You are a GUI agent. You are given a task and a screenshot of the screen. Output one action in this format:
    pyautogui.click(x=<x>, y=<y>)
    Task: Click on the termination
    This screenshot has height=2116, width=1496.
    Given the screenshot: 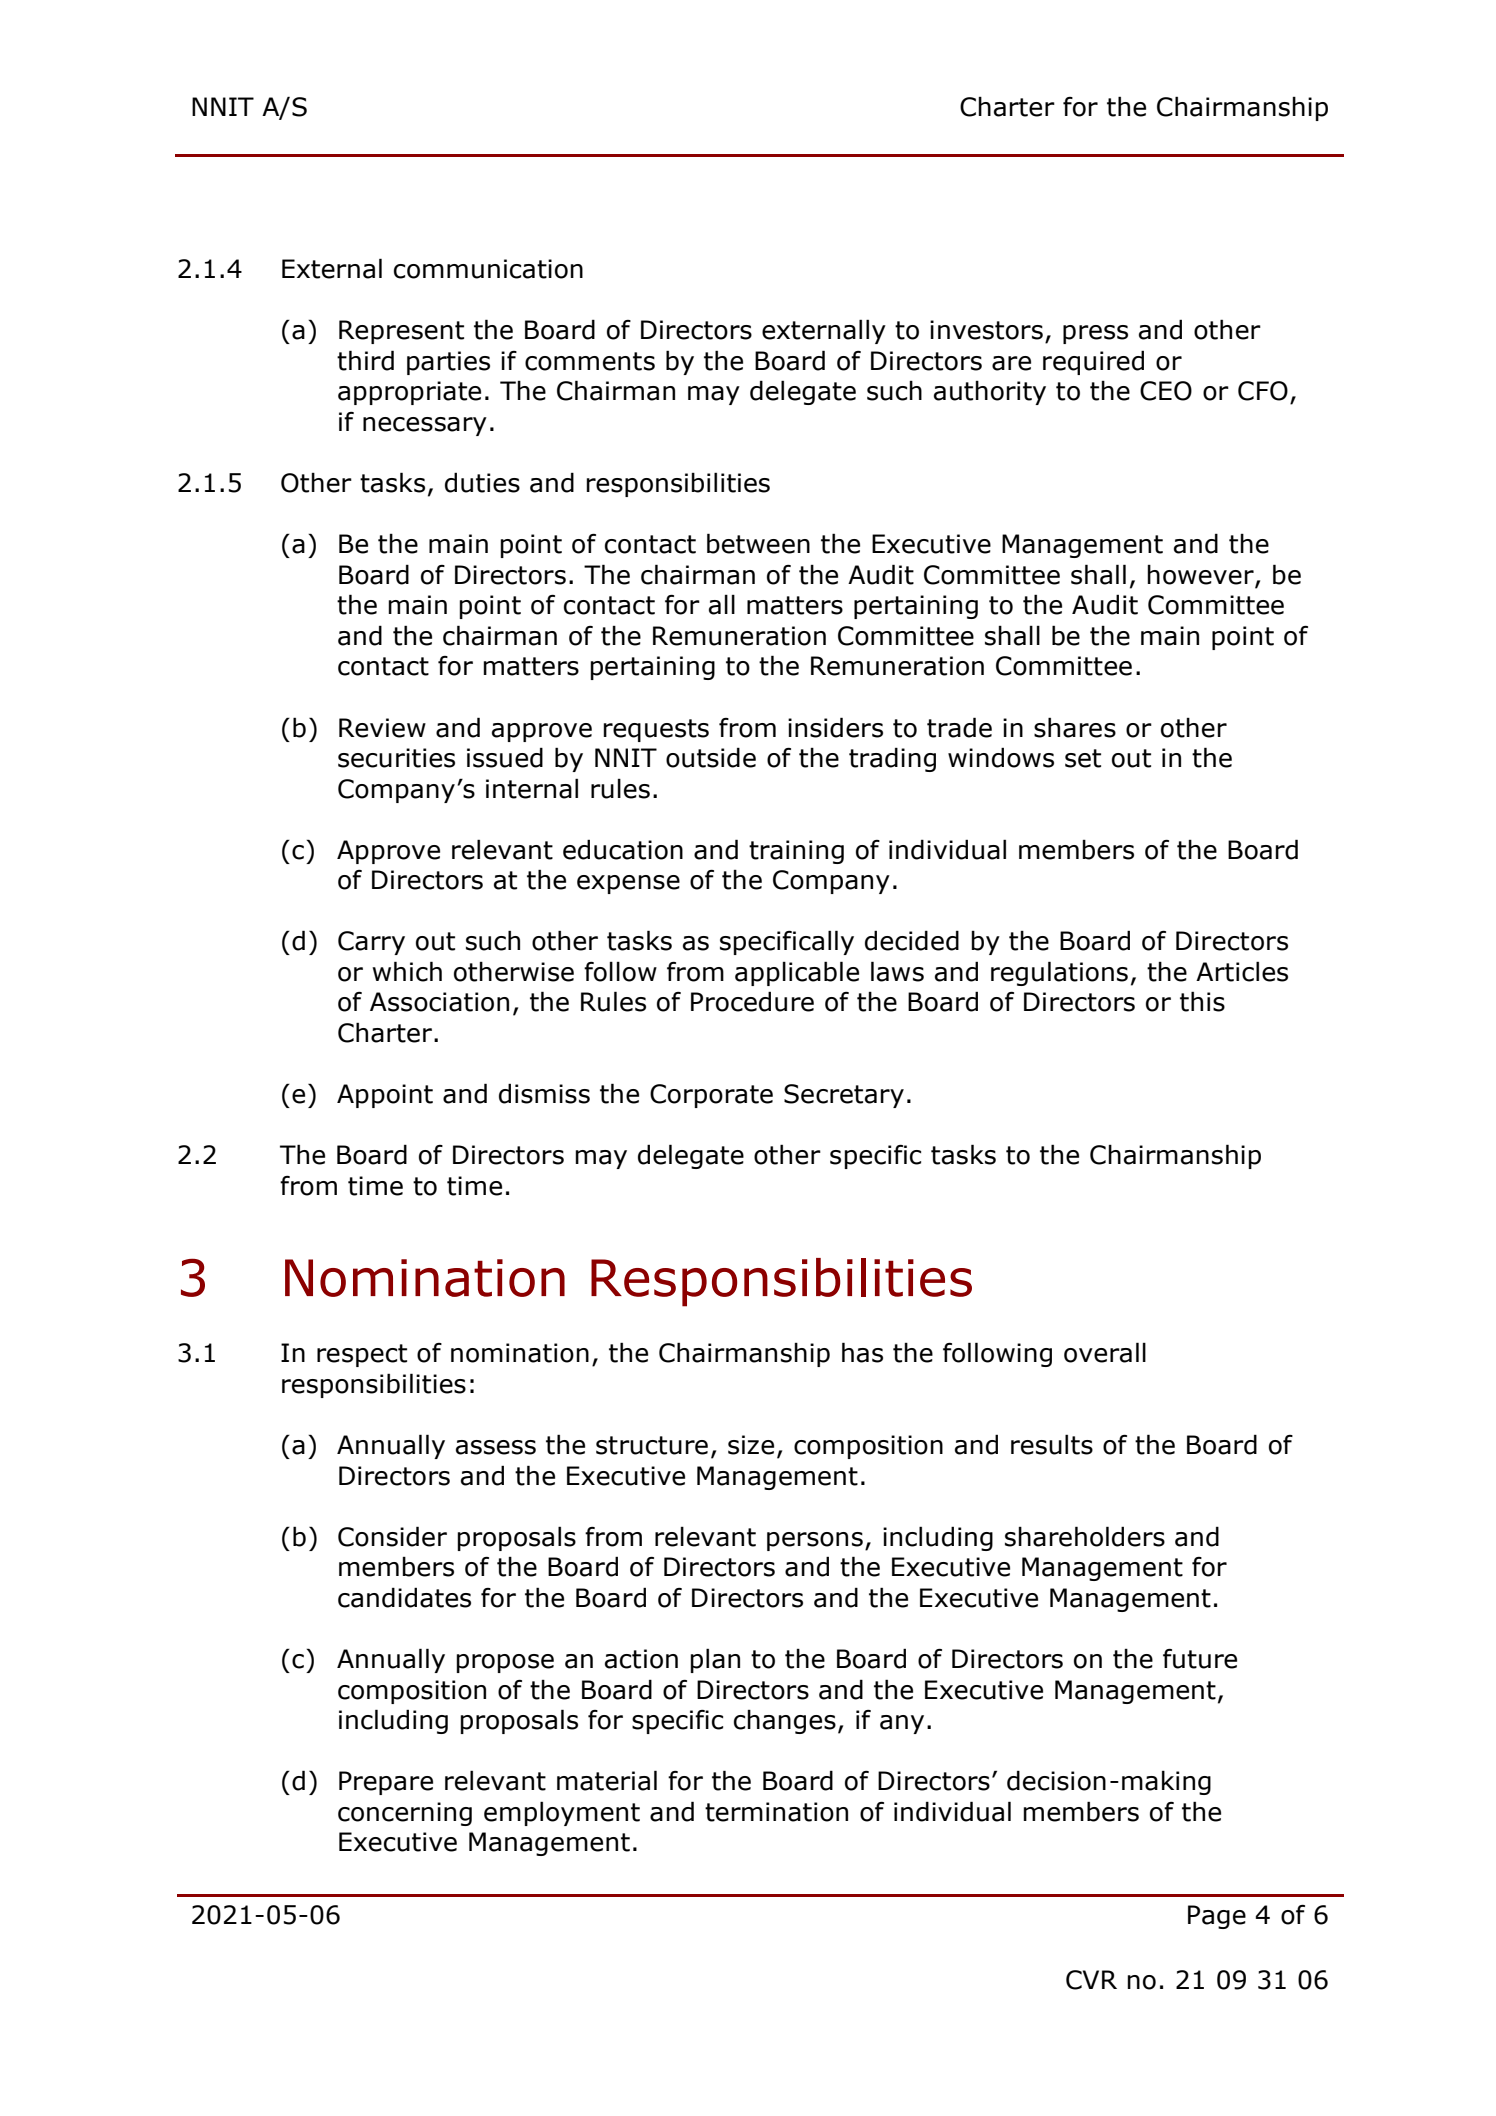 What is the action you would take?
    pyautogui.click(x=776, y=1812)
